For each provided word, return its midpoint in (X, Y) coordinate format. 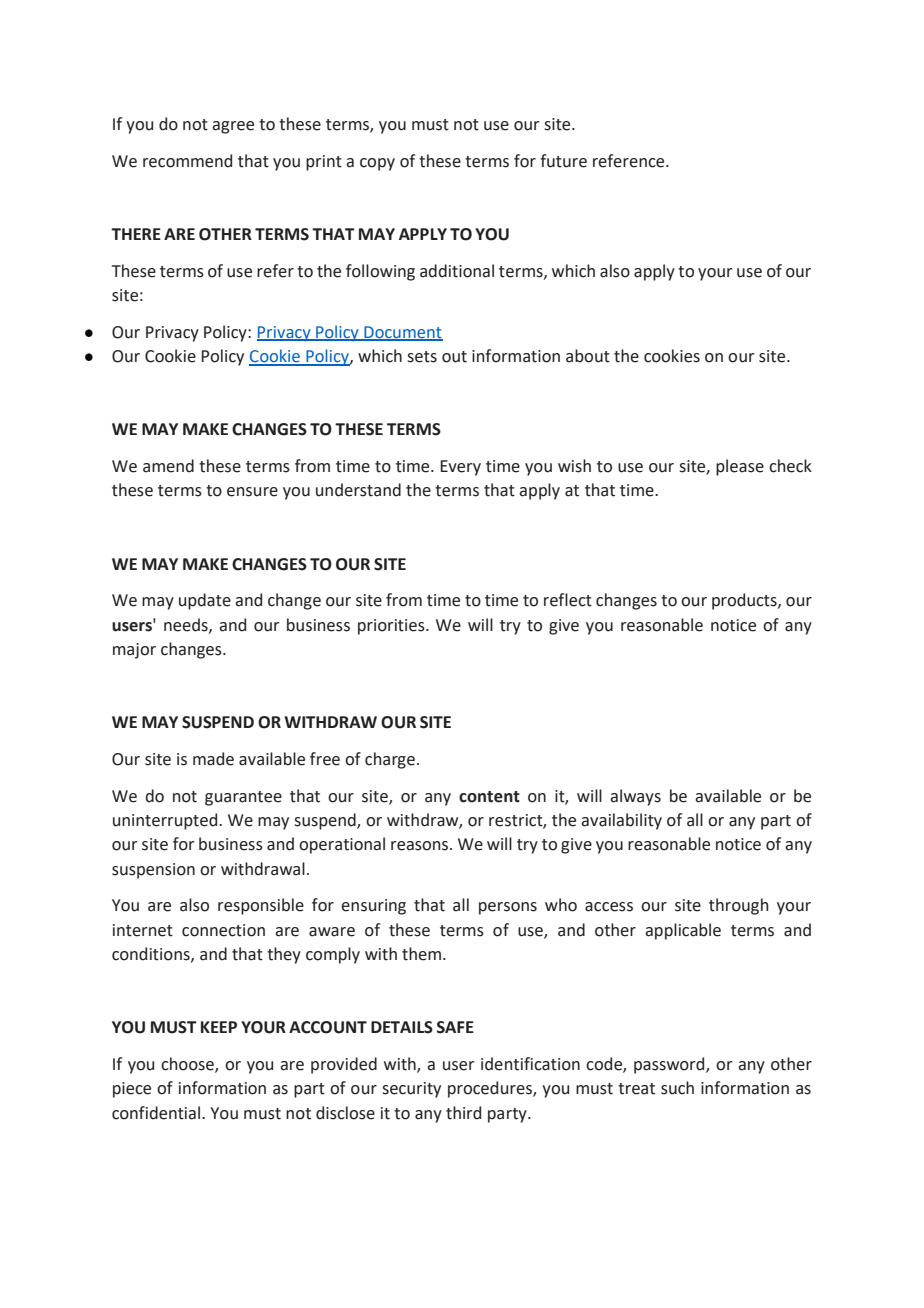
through (739, 906)
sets (422, 357)
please (740, 467)
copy (377, 164)
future (563, 161)
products (745, 601)
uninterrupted (166, 821)
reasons (419, 846)
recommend (187, 161)
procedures (491, 1089)
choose (188, 1065)
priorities (392, 627)
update (205, 601)
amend (168, 466)
